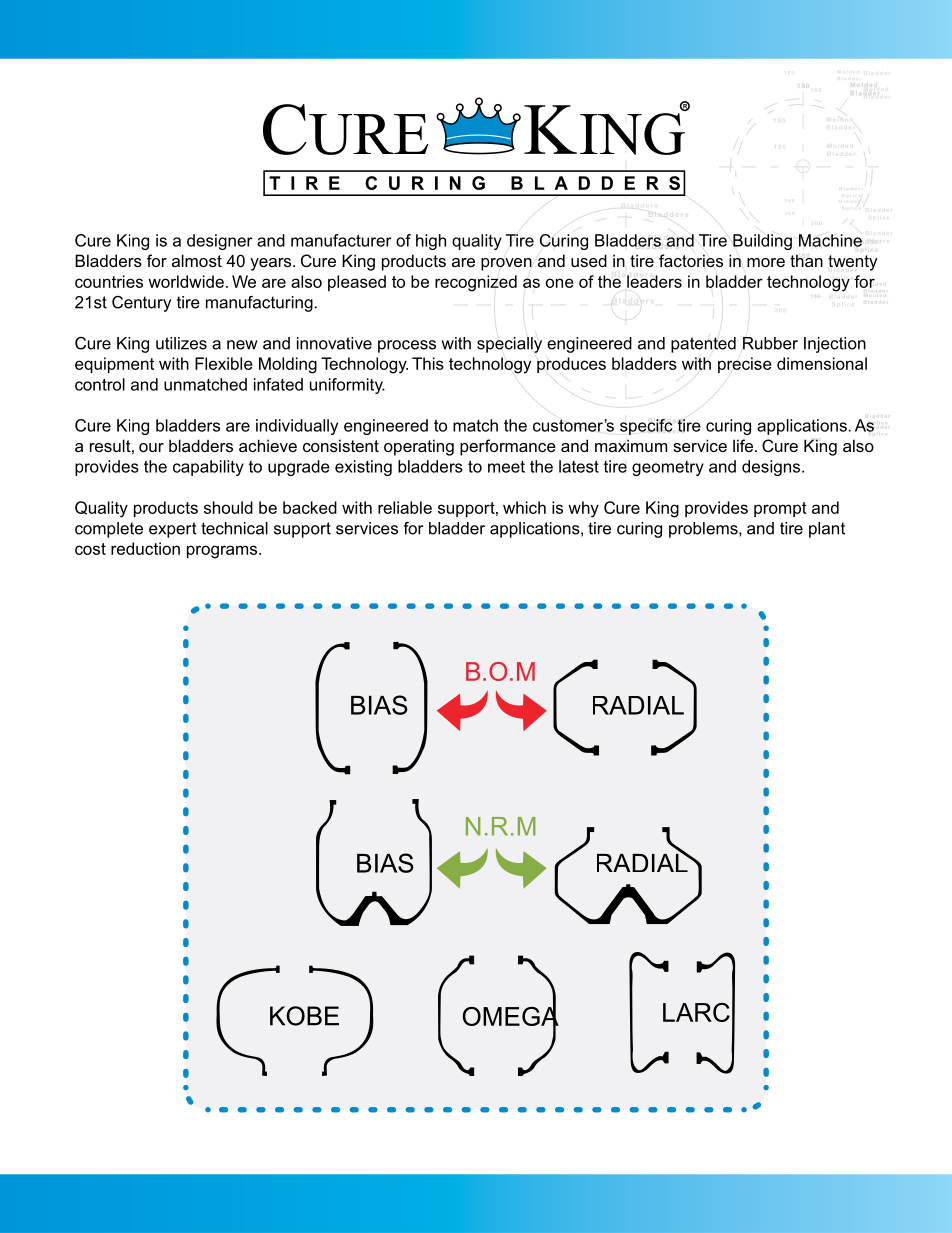  What do you see at coordinates (780, 509) in the document?
I see `prompt` at bounding box center [780, 509].
